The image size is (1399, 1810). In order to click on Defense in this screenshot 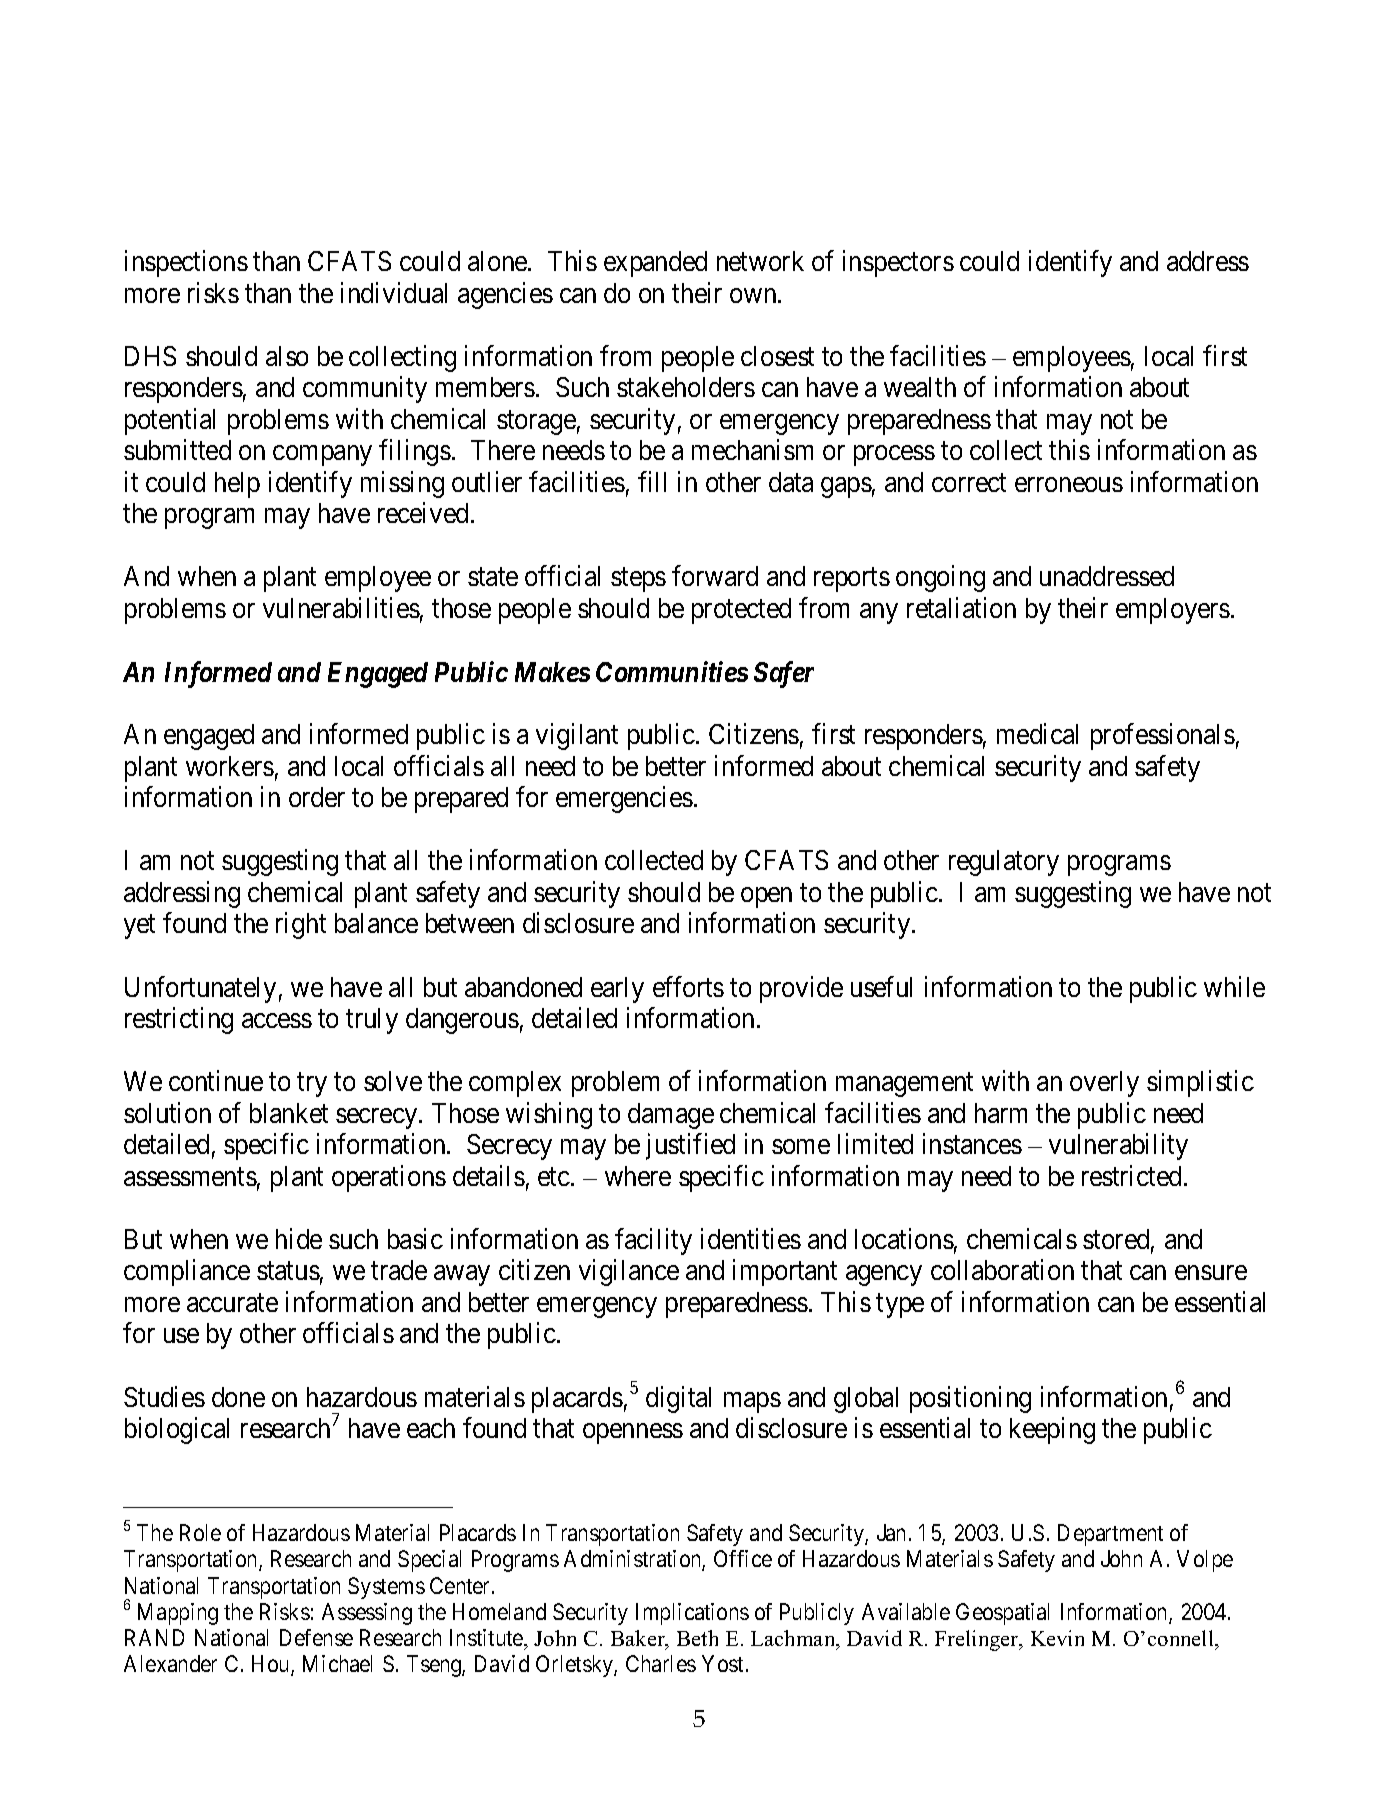, I will do `click(316, 1637)`.
